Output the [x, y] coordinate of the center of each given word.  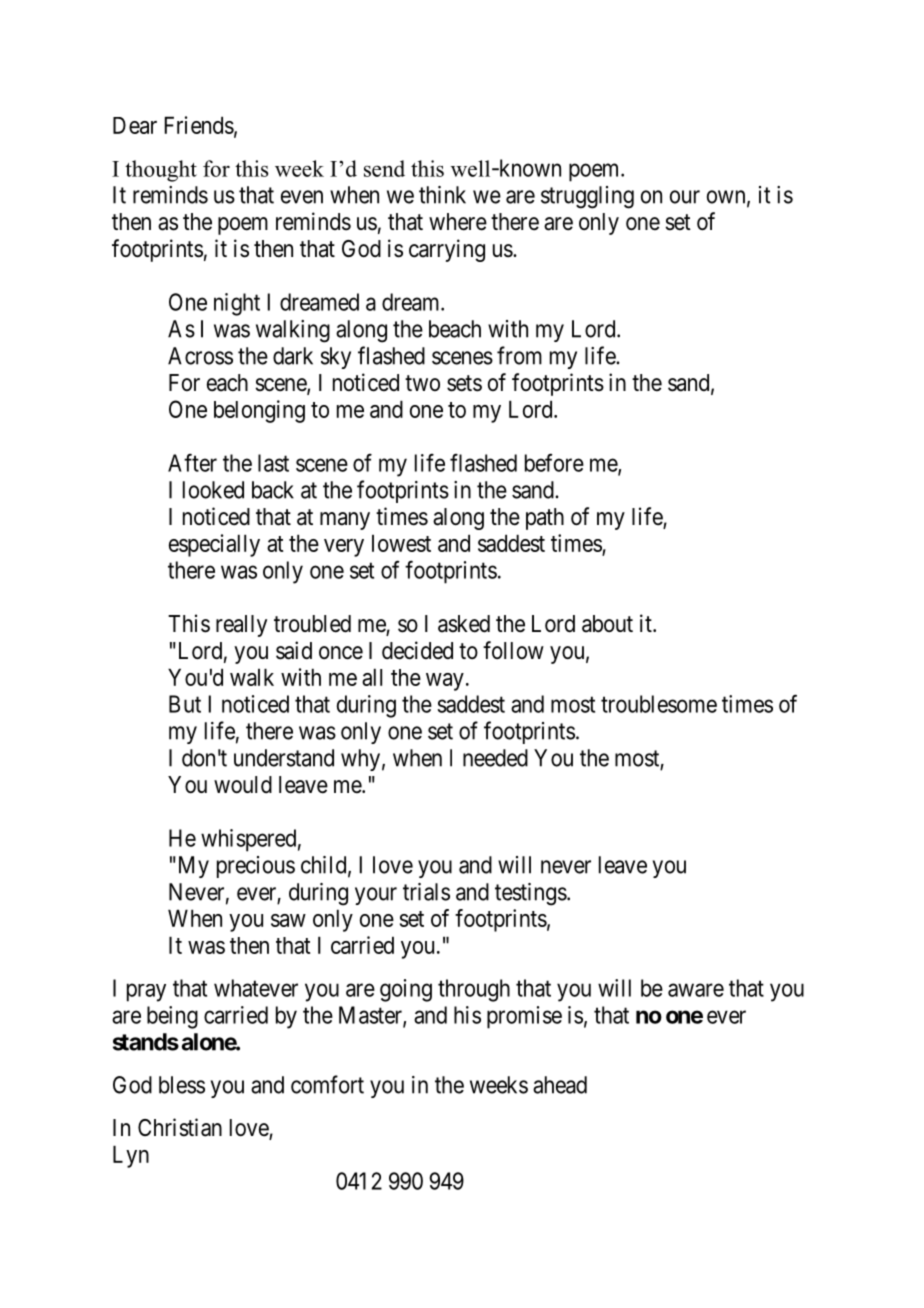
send [384, 168]
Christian [180, 1127]
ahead [560, 1085]
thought [161, 171]
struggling [587, 197]
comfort [327, 1084]
